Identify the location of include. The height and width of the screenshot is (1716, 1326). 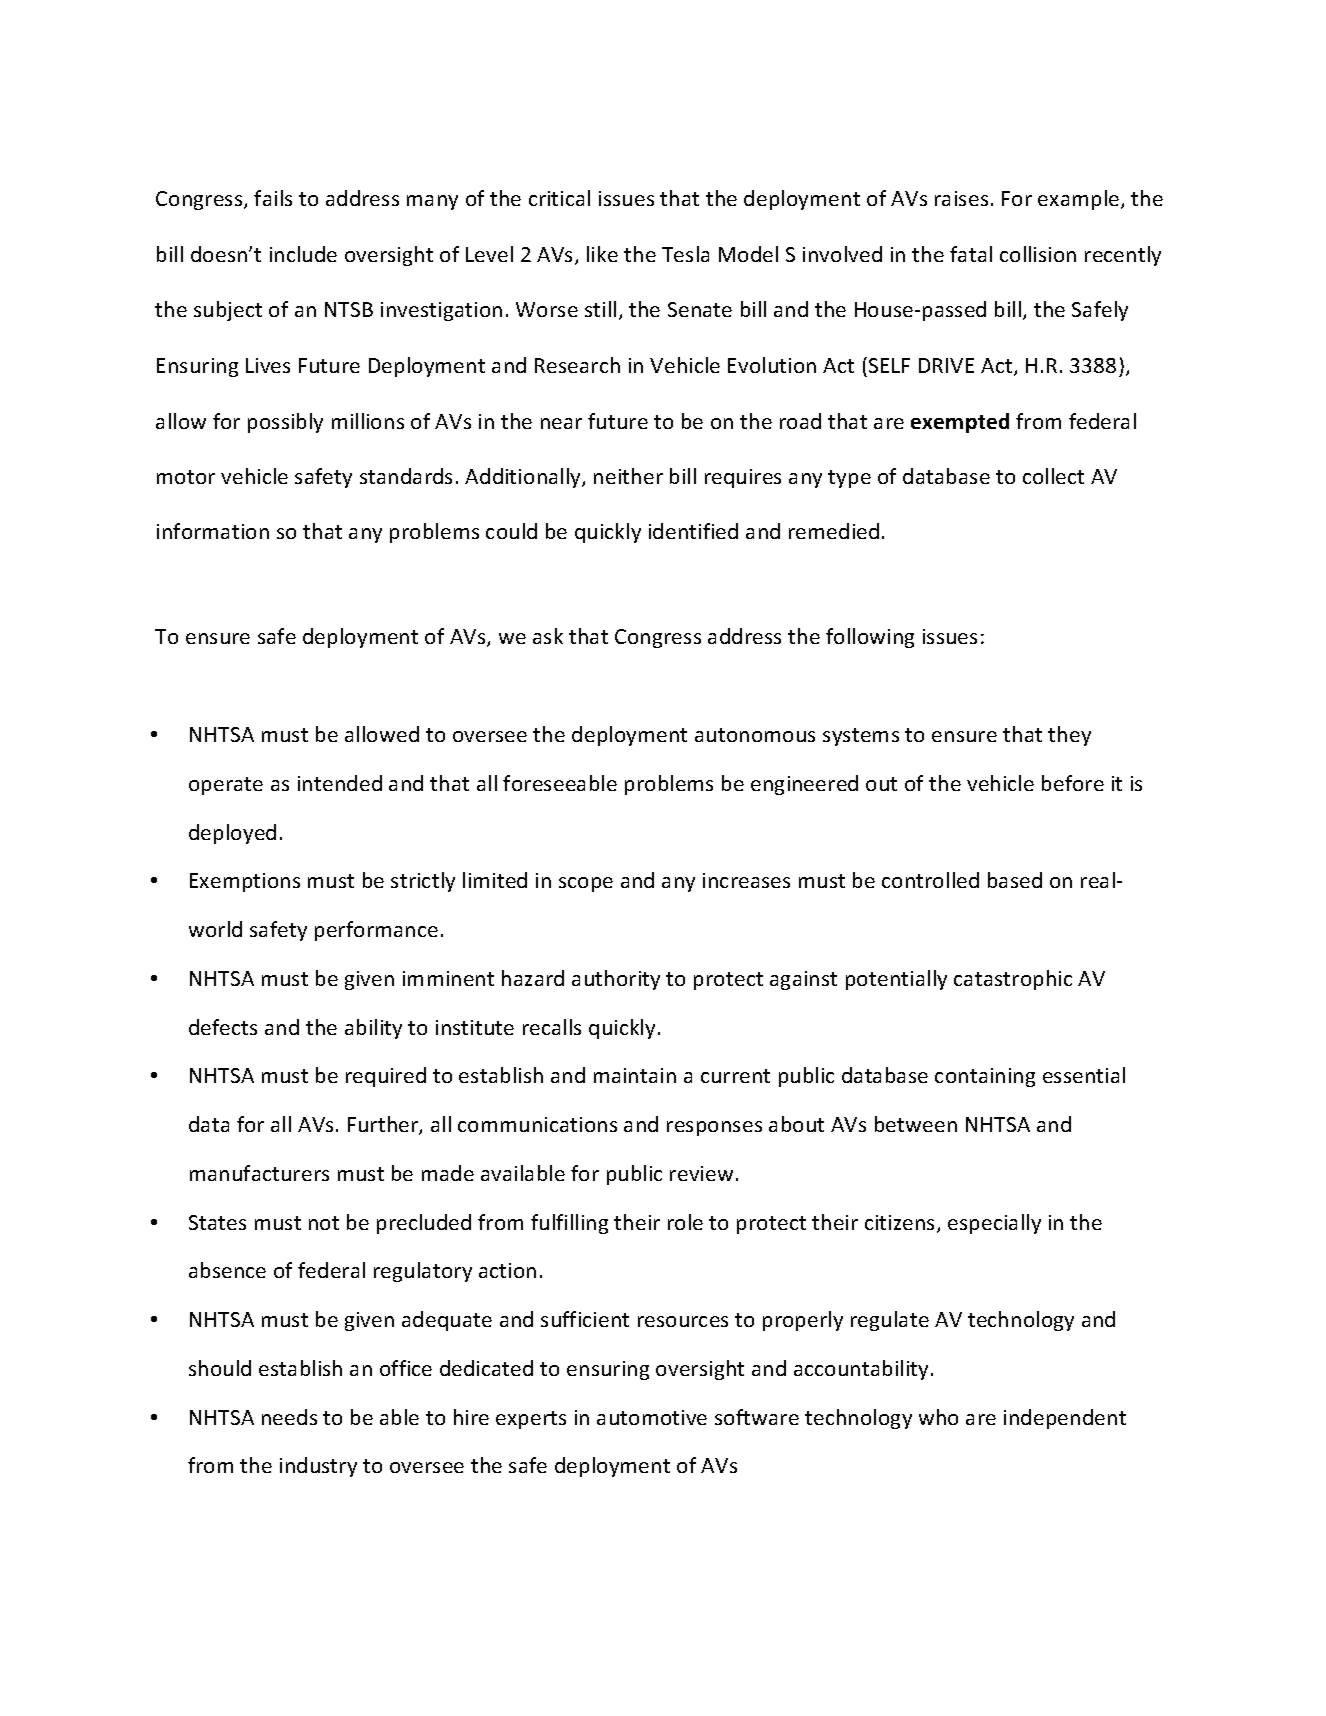
(303, 254).
